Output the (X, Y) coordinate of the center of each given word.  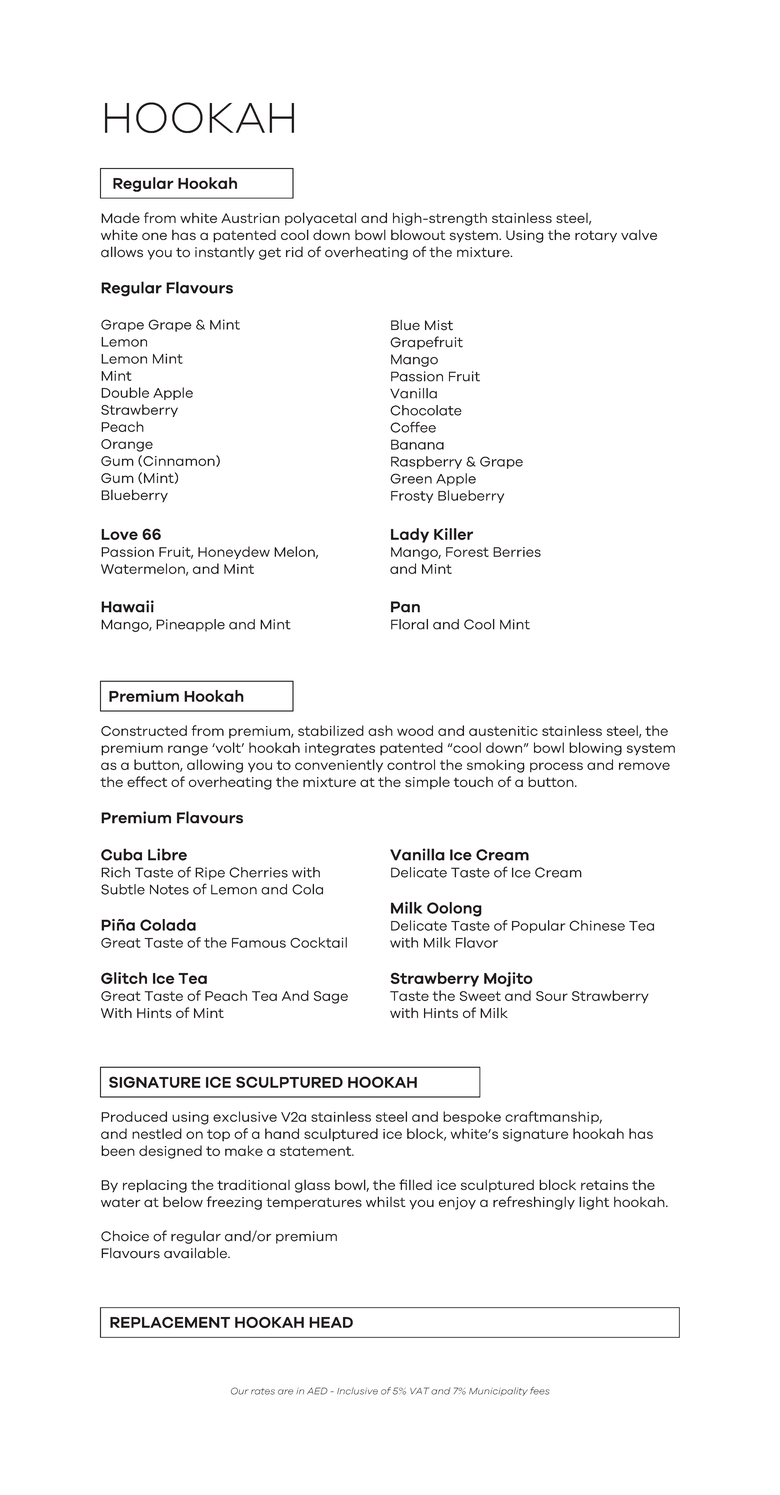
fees (540, 1391)
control (411, 764)
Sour (552, 996)
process (556, 767)
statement (317, 1151)
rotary (596, 237)
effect (147, 781)
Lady (410, 535)
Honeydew (234, 553)
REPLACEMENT (170, 1322)
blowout (418, 235)
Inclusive (357, 1391)
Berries (517, 552)
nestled (157, 1133)
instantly (225, 253)
